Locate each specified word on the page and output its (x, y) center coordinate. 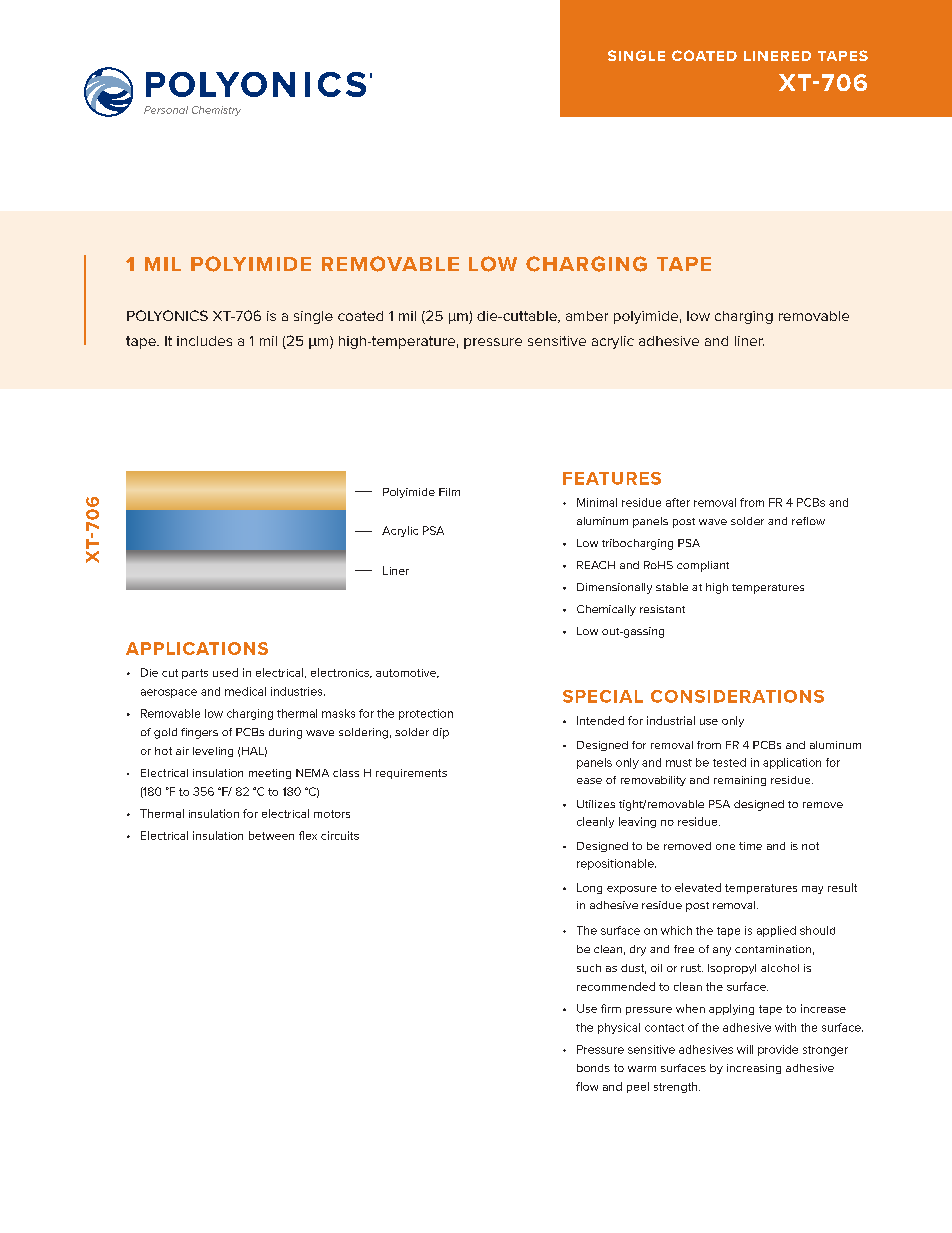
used (225, 672)
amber (587, 316)
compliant (703, 566)
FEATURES (612, 478)
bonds (593, 1068)
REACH (596, 565)
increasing (754, 1069)
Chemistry (216, 111)
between (271, 835)
